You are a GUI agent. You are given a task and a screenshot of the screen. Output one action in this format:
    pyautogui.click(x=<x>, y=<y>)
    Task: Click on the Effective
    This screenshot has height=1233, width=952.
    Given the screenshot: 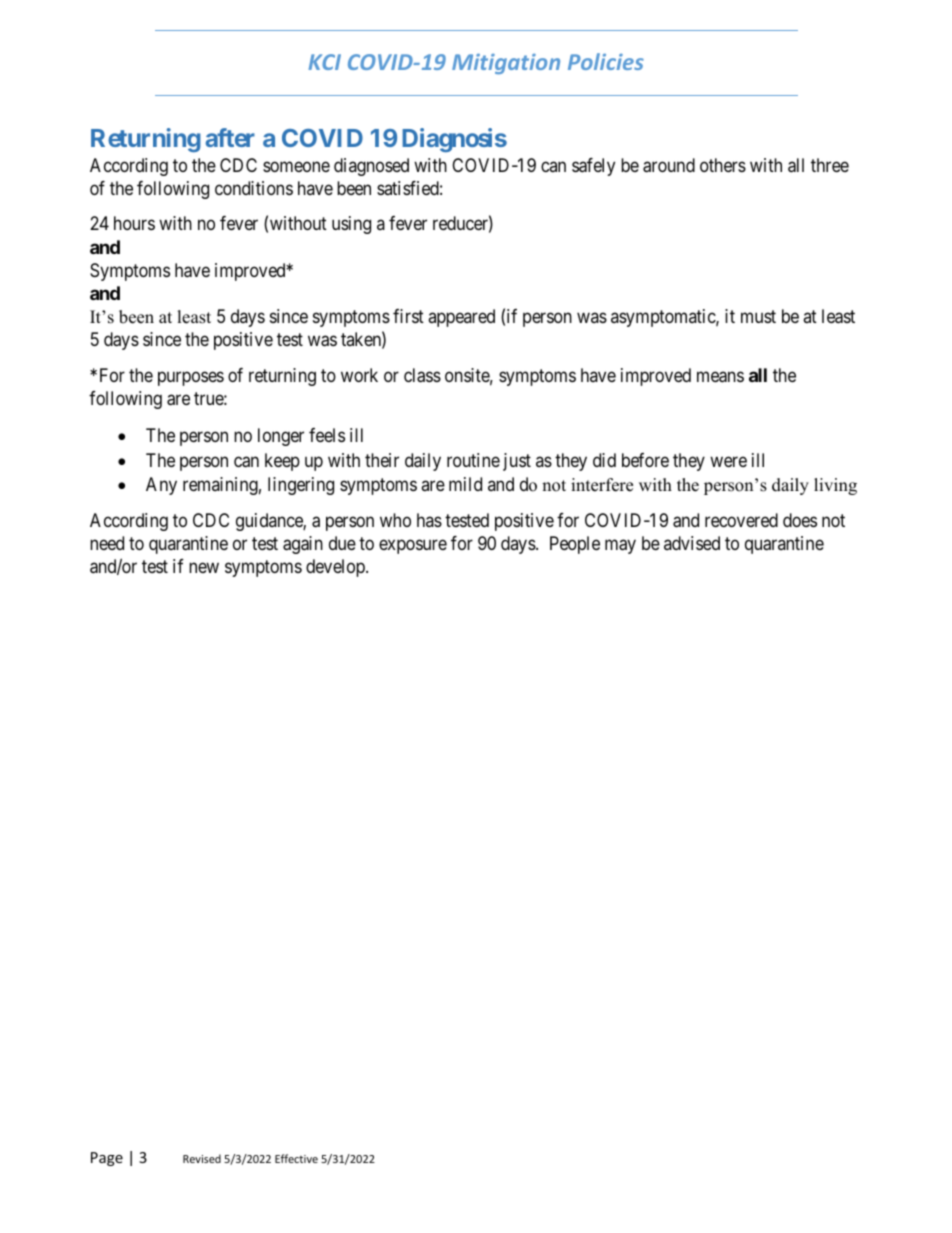 What is the action you would take?
    pyautogui.click(x=296, y=1158)
